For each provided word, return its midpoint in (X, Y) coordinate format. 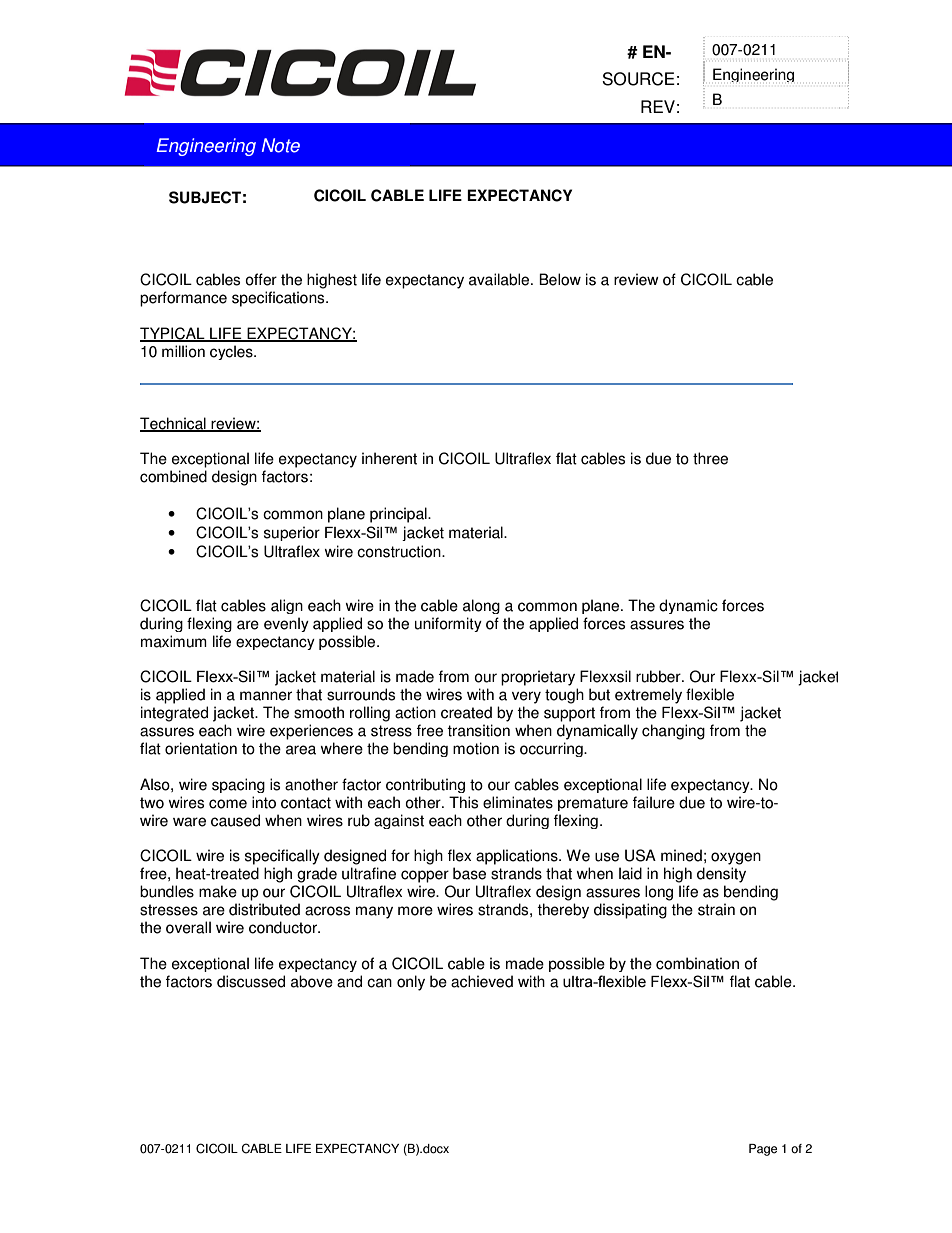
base (469, 873)
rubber (659, 676)
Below (560, 279)
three (710, 458)
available (500, 279)
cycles (232, 352)
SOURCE (638, 79)
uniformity (448, 624)
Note (281, 145)
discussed (251, 981)
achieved (482, 981)
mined (681, 855)
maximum (174, 641)
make (218, 891)
